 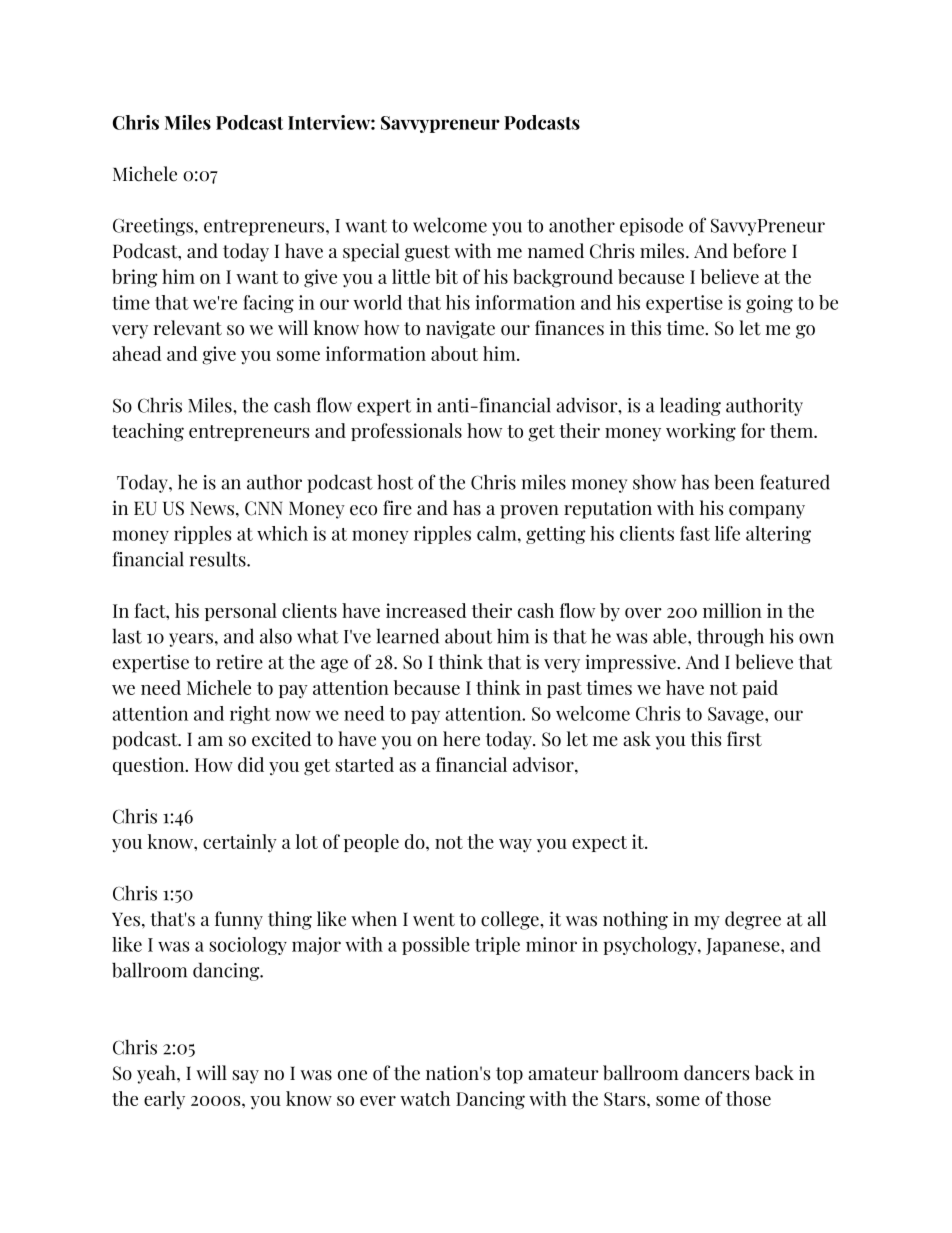 I want to click on guest, so click(x=427, y=253).
